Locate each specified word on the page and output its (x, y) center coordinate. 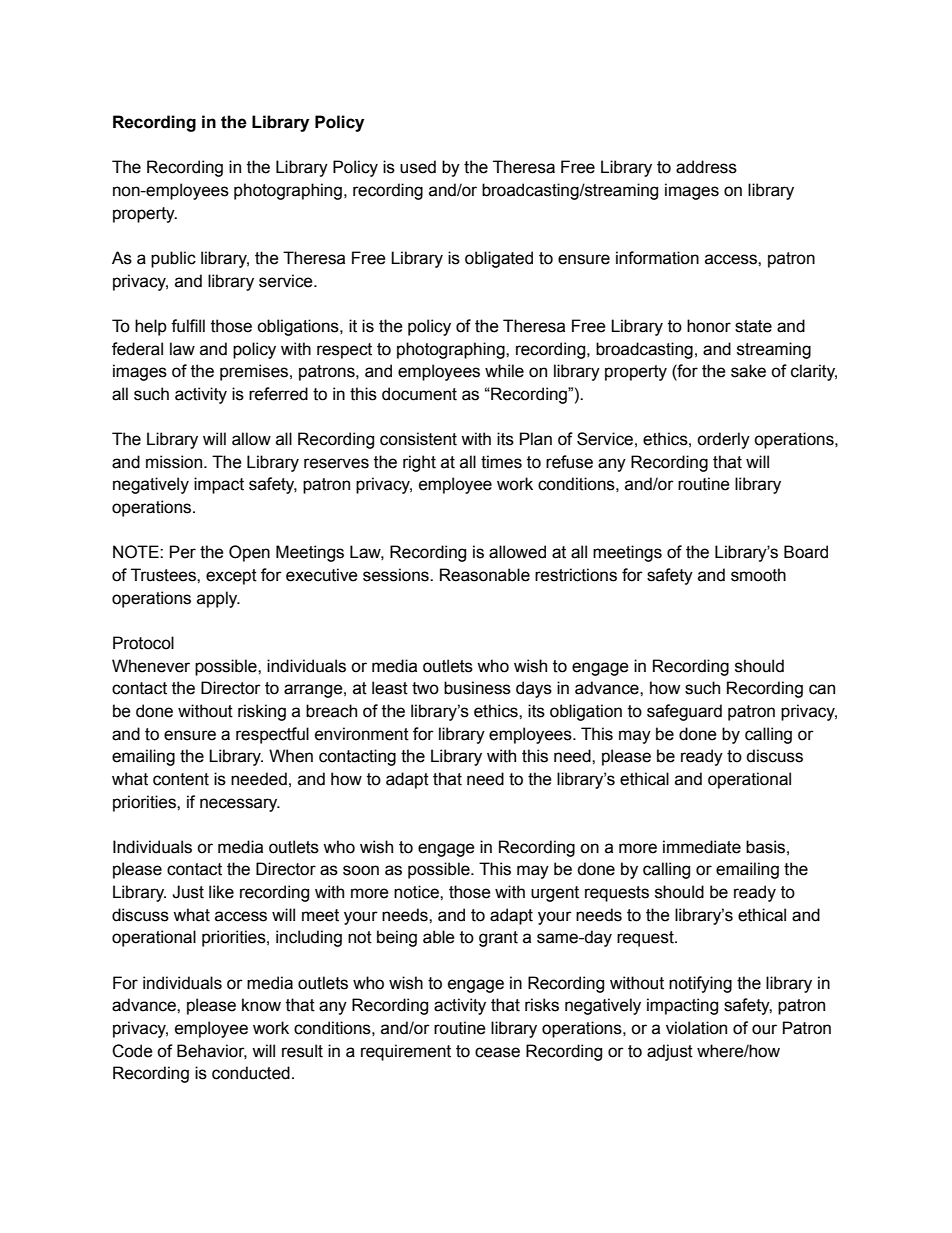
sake (748, 371)
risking (262, 712)
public (173, 259)
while (504, 371)
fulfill (188, 326)
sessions (397, 575)
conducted (251, 1073)
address (706, 167)
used (418, 167)
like (221, 892)
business (477, 688)
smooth (758, 575)
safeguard (684, 712)
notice (417, 892)
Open (249, 553)
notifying (700, 984)
